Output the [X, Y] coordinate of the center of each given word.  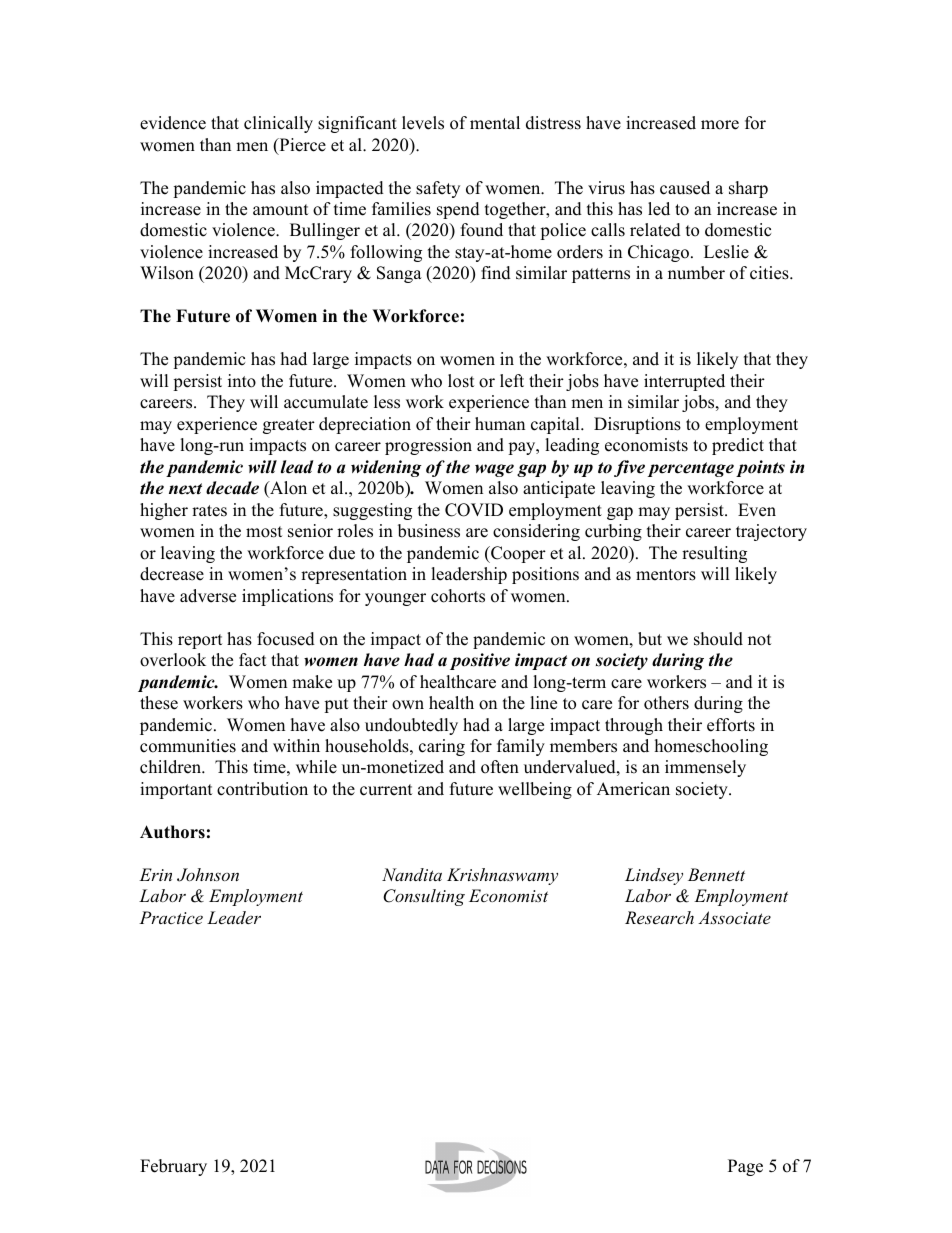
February [173, 1167]
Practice [171, 917]
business [429, 531]
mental [495, 123]
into [242, 381]
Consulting [424, 897]
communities [188, 746]
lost [461, 381]
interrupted [684, 382]
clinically [278, 124]
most [264, 532]
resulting [714, 554]
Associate [734, 917]
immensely [705, 768]
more [720, 125]
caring [442, 747]
